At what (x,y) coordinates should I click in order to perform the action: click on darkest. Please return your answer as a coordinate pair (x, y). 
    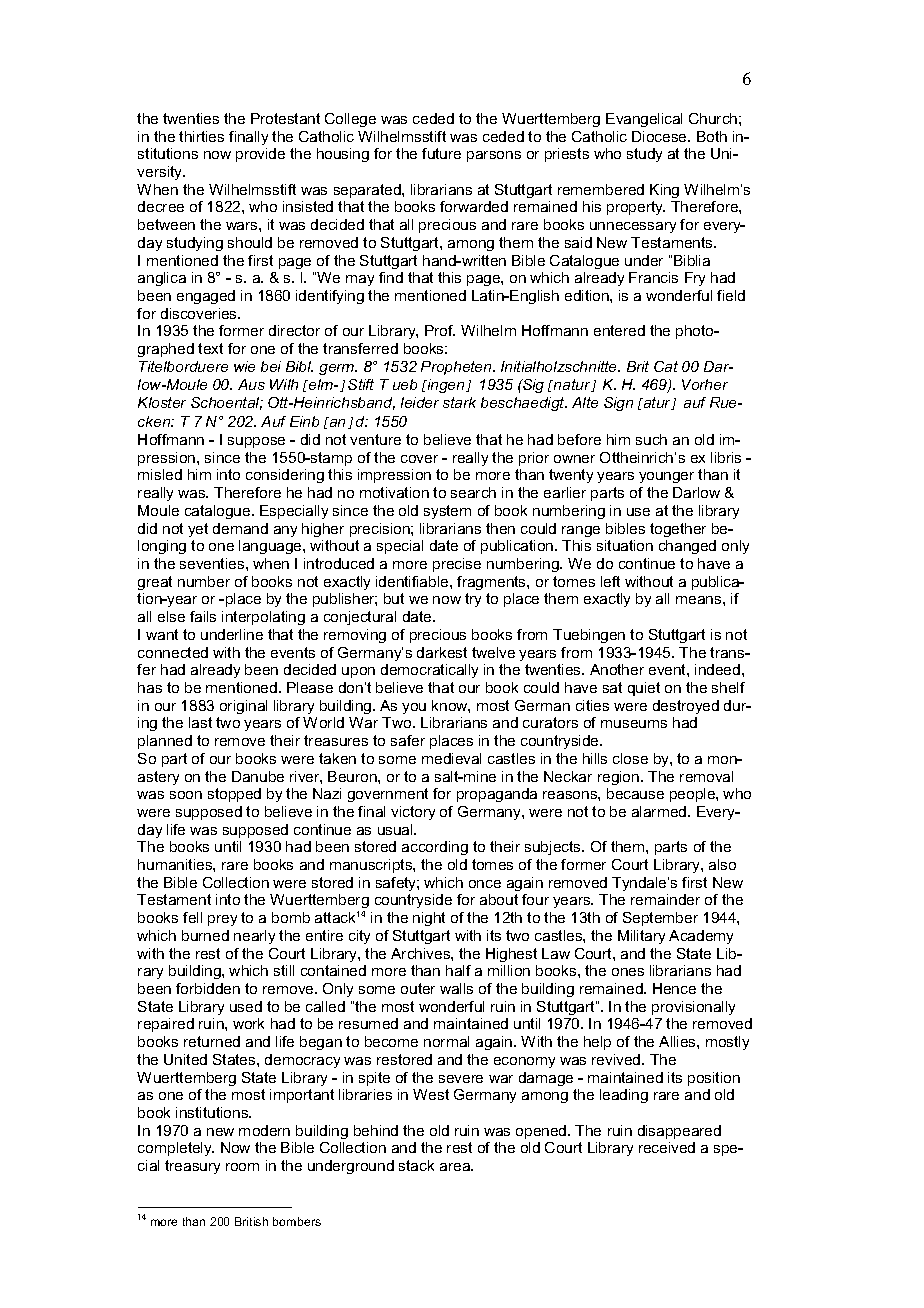
    Looking at the image, I should click on (442, 652).
